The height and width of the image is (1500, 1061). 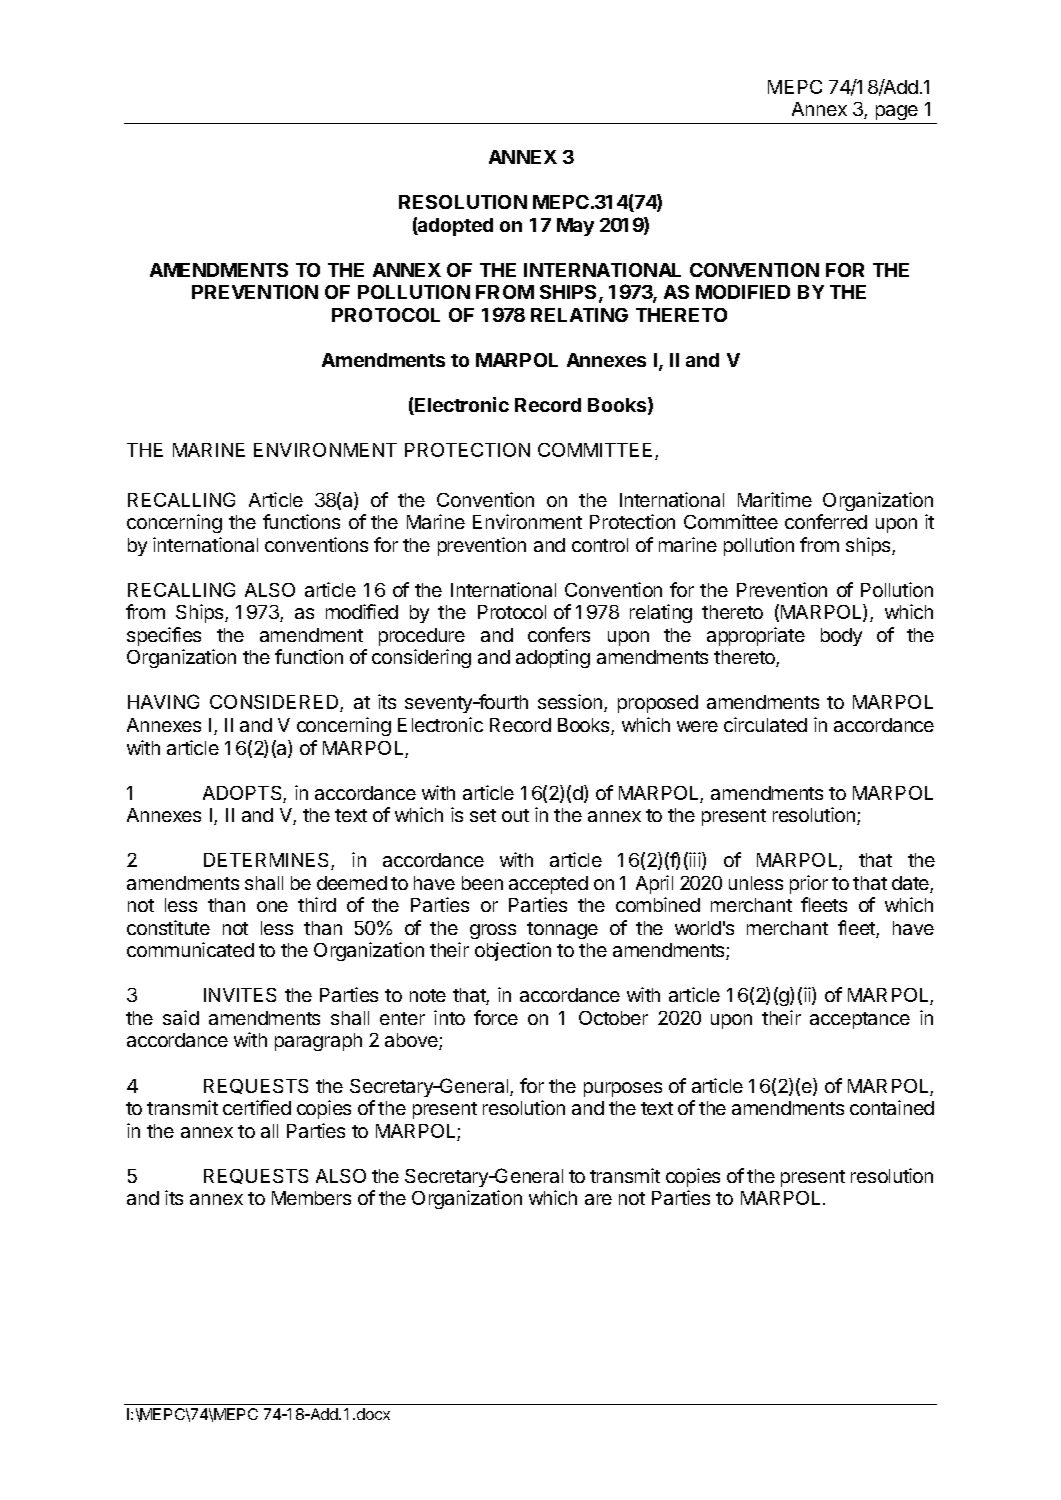 I want to click on body, so click(x=841, y=637).
